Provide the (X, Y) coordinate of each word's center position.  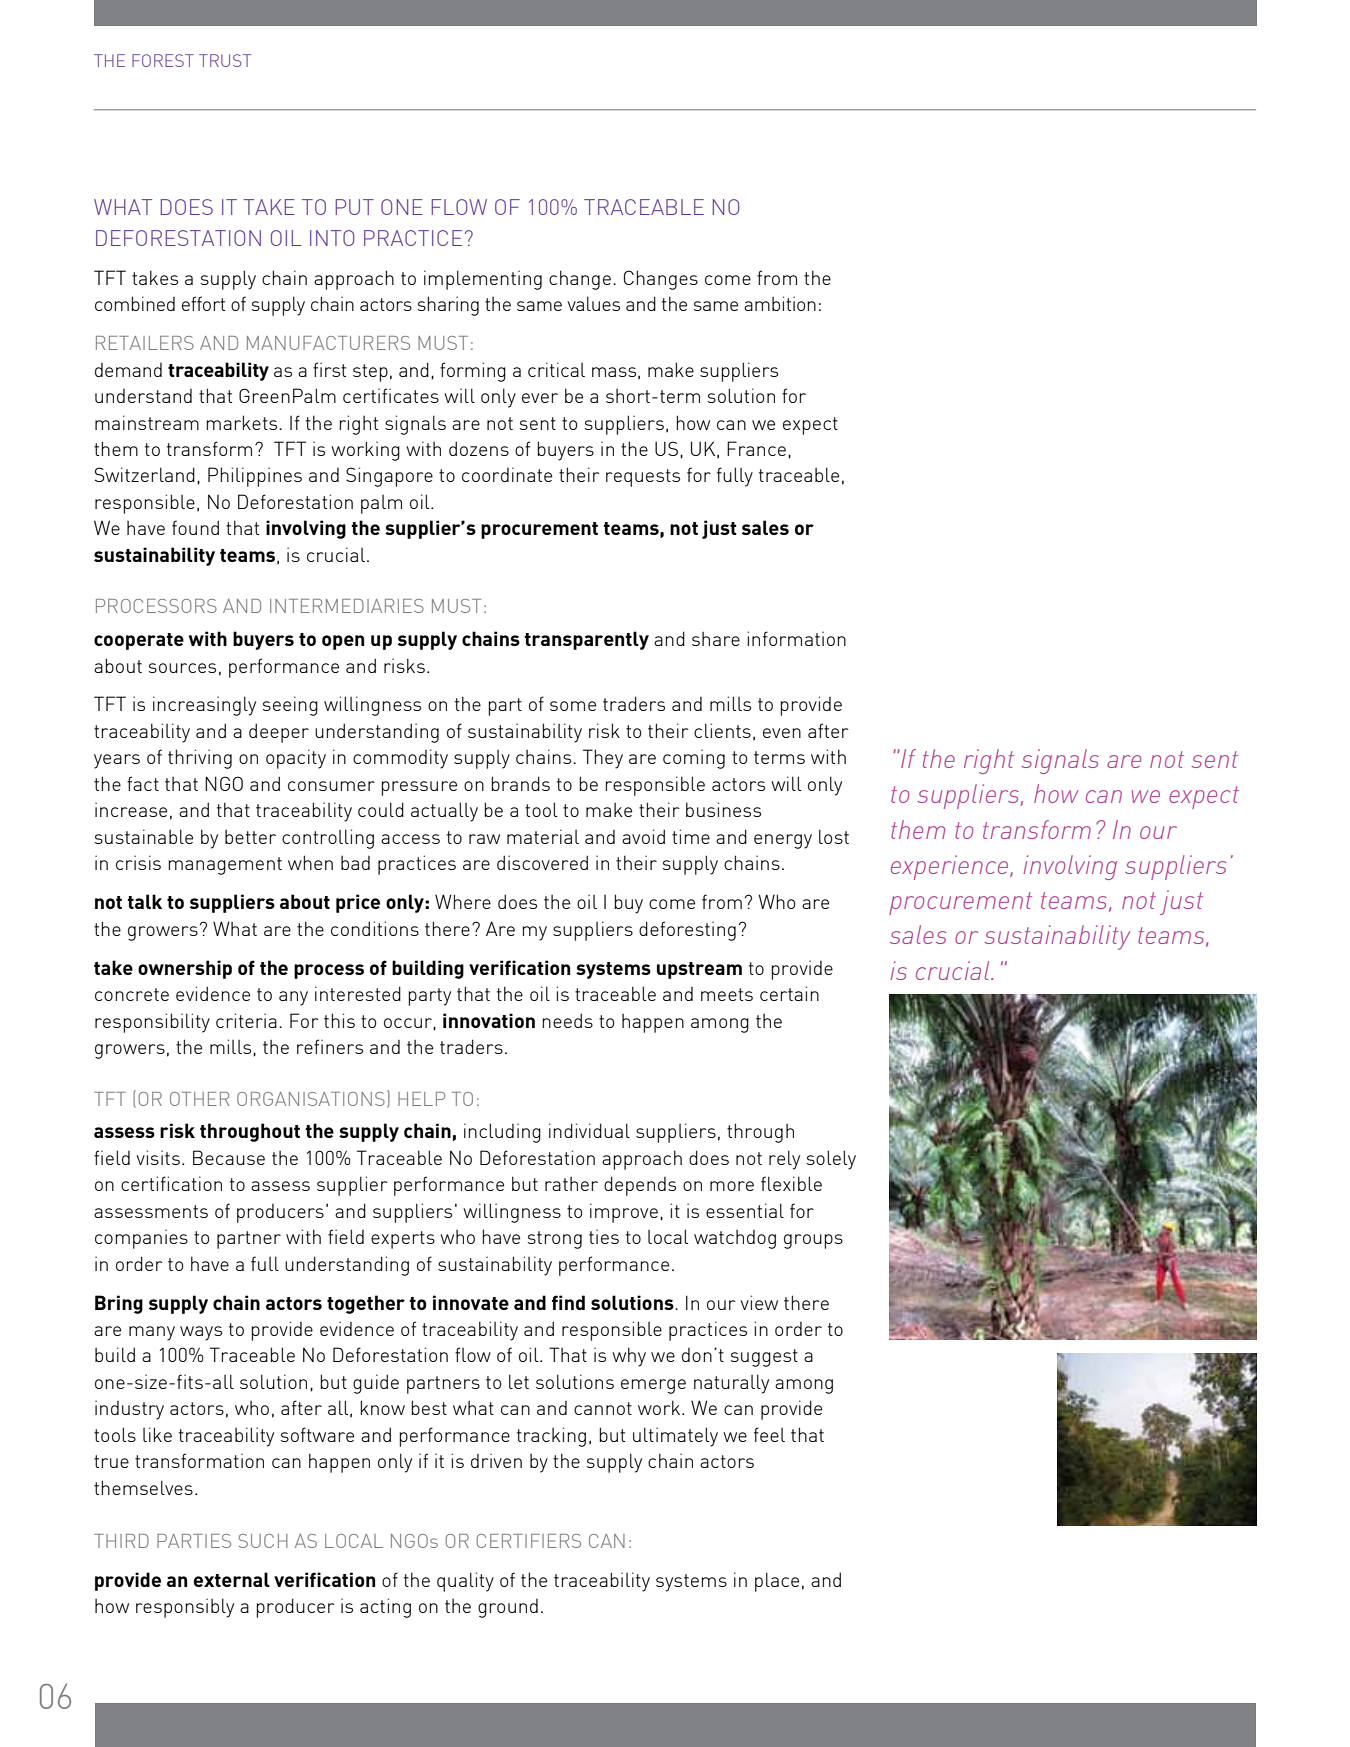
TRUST (225, 60)
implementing (483, 280)
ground (508, 1608)
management (225, 866)
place (777, 1582)
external (232, 1579)
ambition (780, 303)
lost (834, 836)
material (543, 836)
